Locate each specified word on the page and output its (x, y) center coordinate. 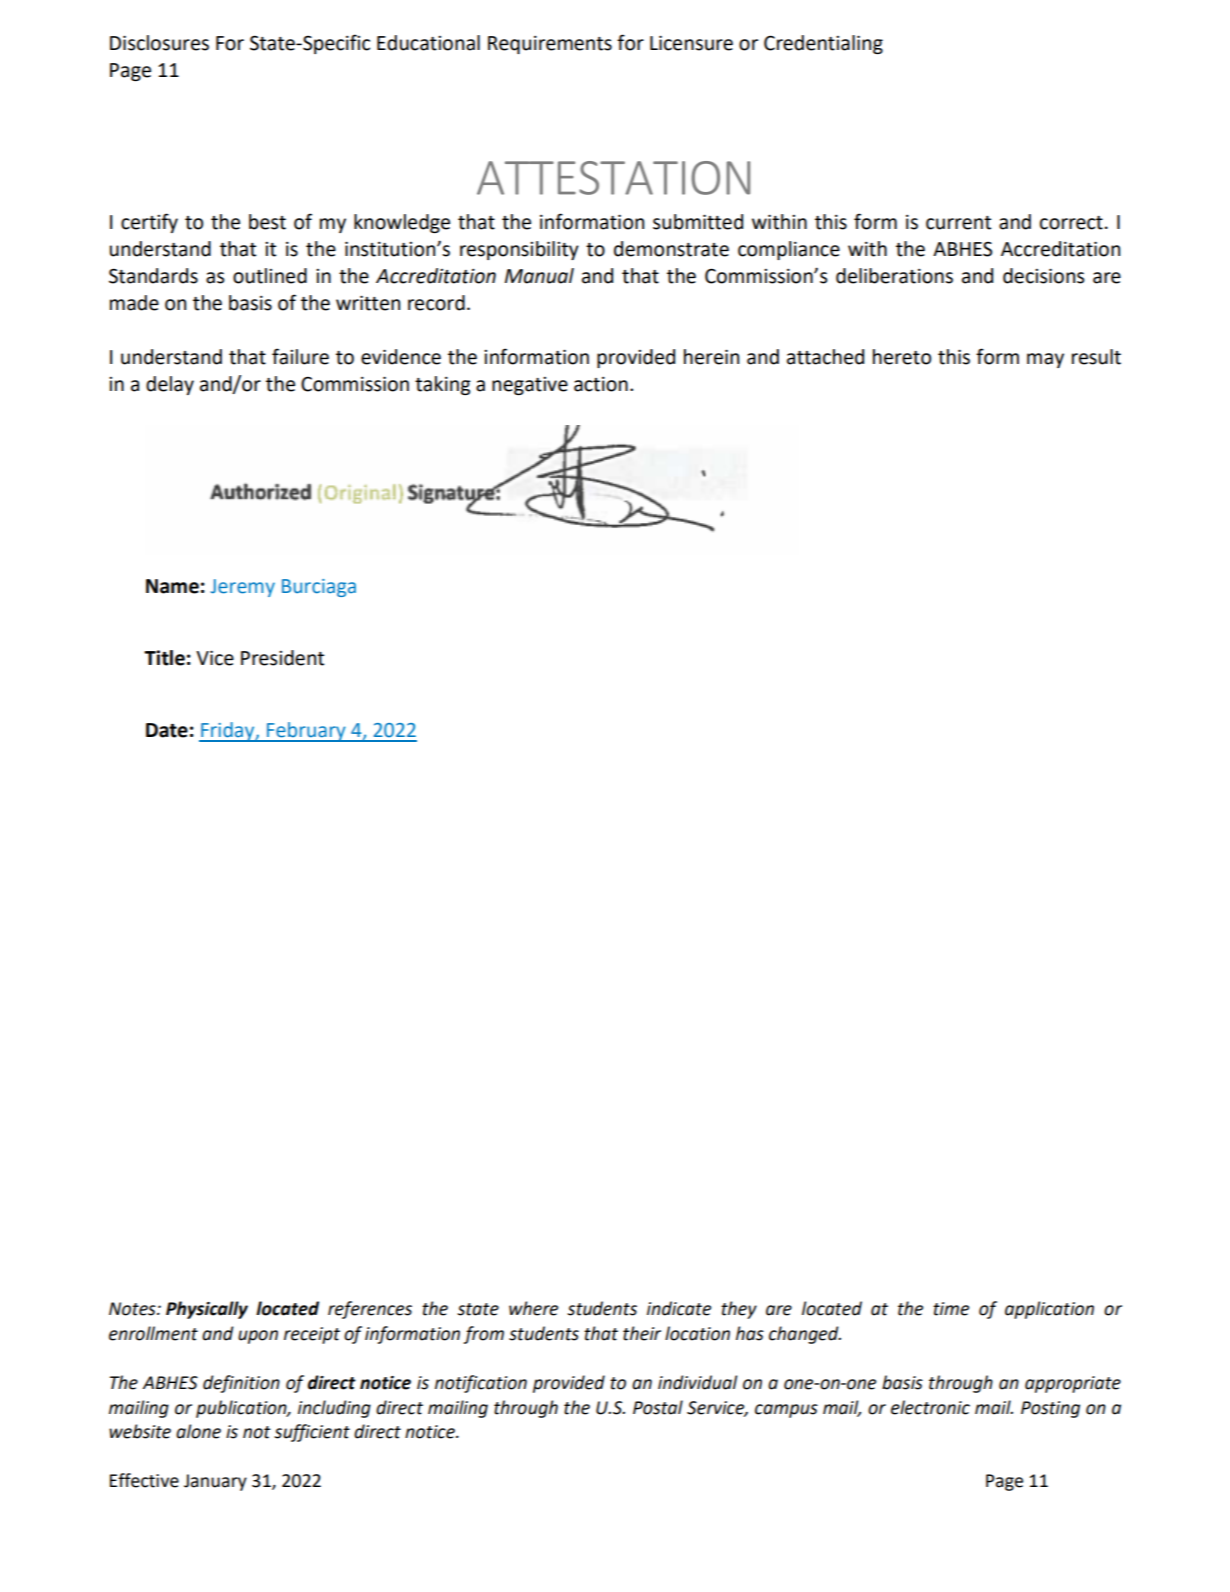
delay (170, 385)
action (601, 384)
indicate (679, 1308)
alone (198, 1431)
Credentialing (823, 44)
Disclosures (159, 43)
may (1045, 360)
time (951, 1309)
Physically (207, 1310)
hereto (902, 357)
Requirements (550, 45)
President (282, 658)
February (306, 732)
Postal (658, 1407)
